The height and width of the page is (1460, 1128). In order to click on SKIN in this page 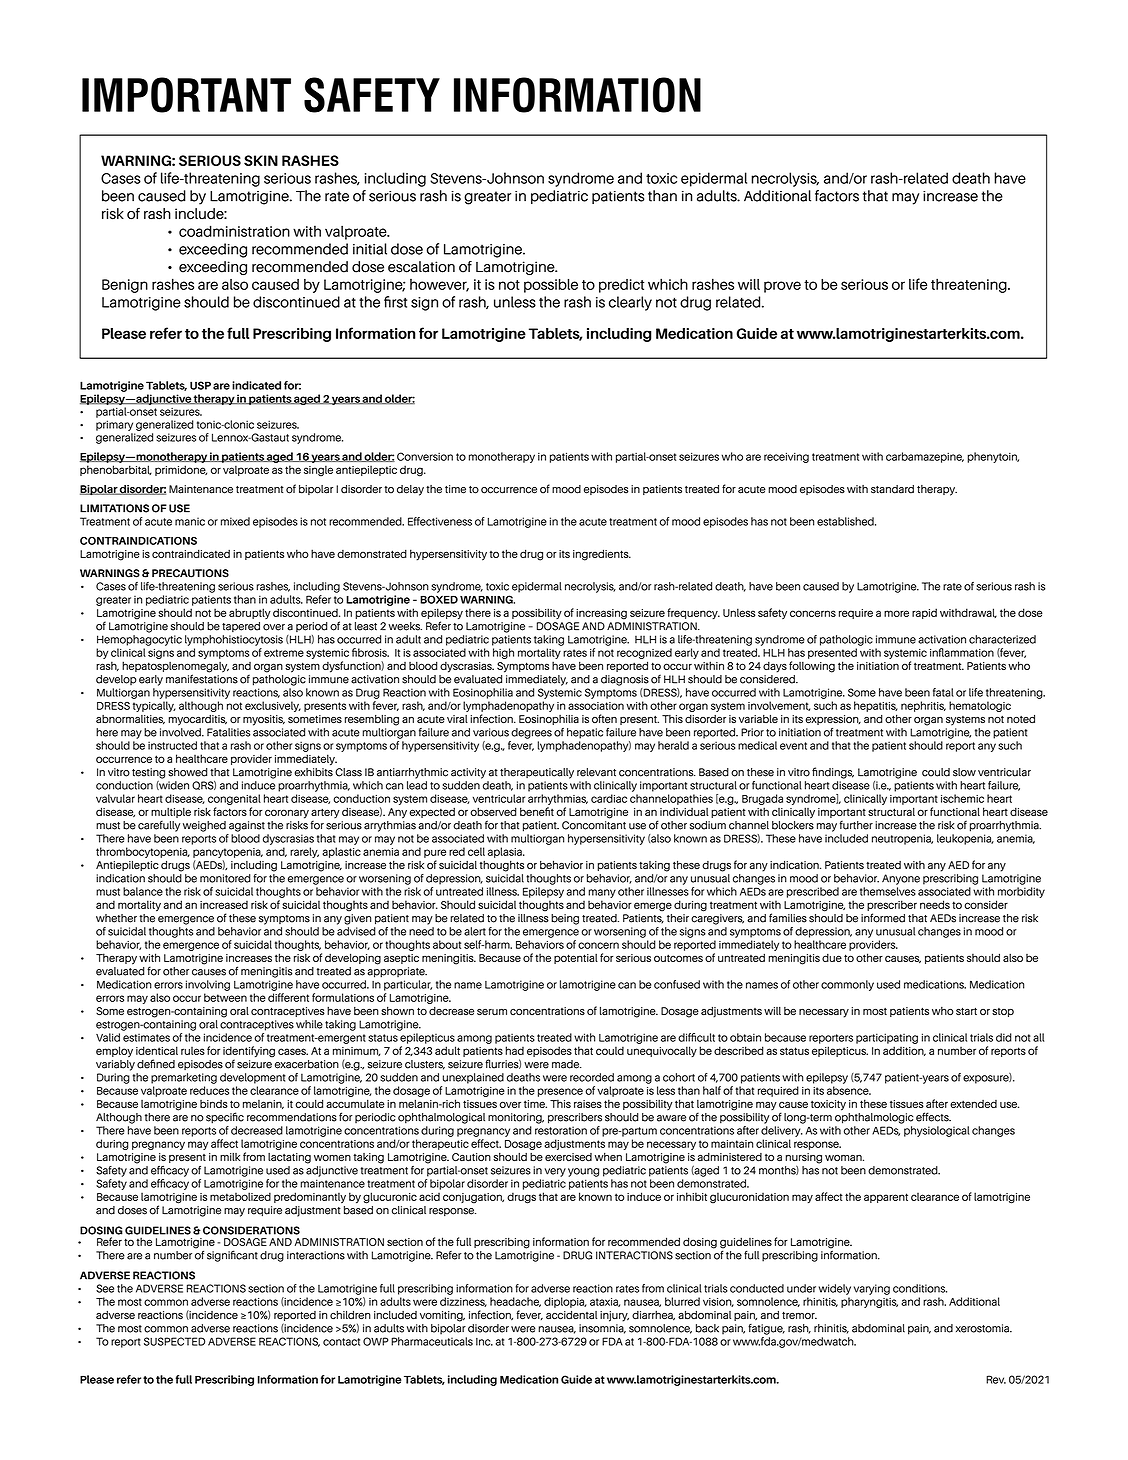, I will do `click(261, 160)`.
